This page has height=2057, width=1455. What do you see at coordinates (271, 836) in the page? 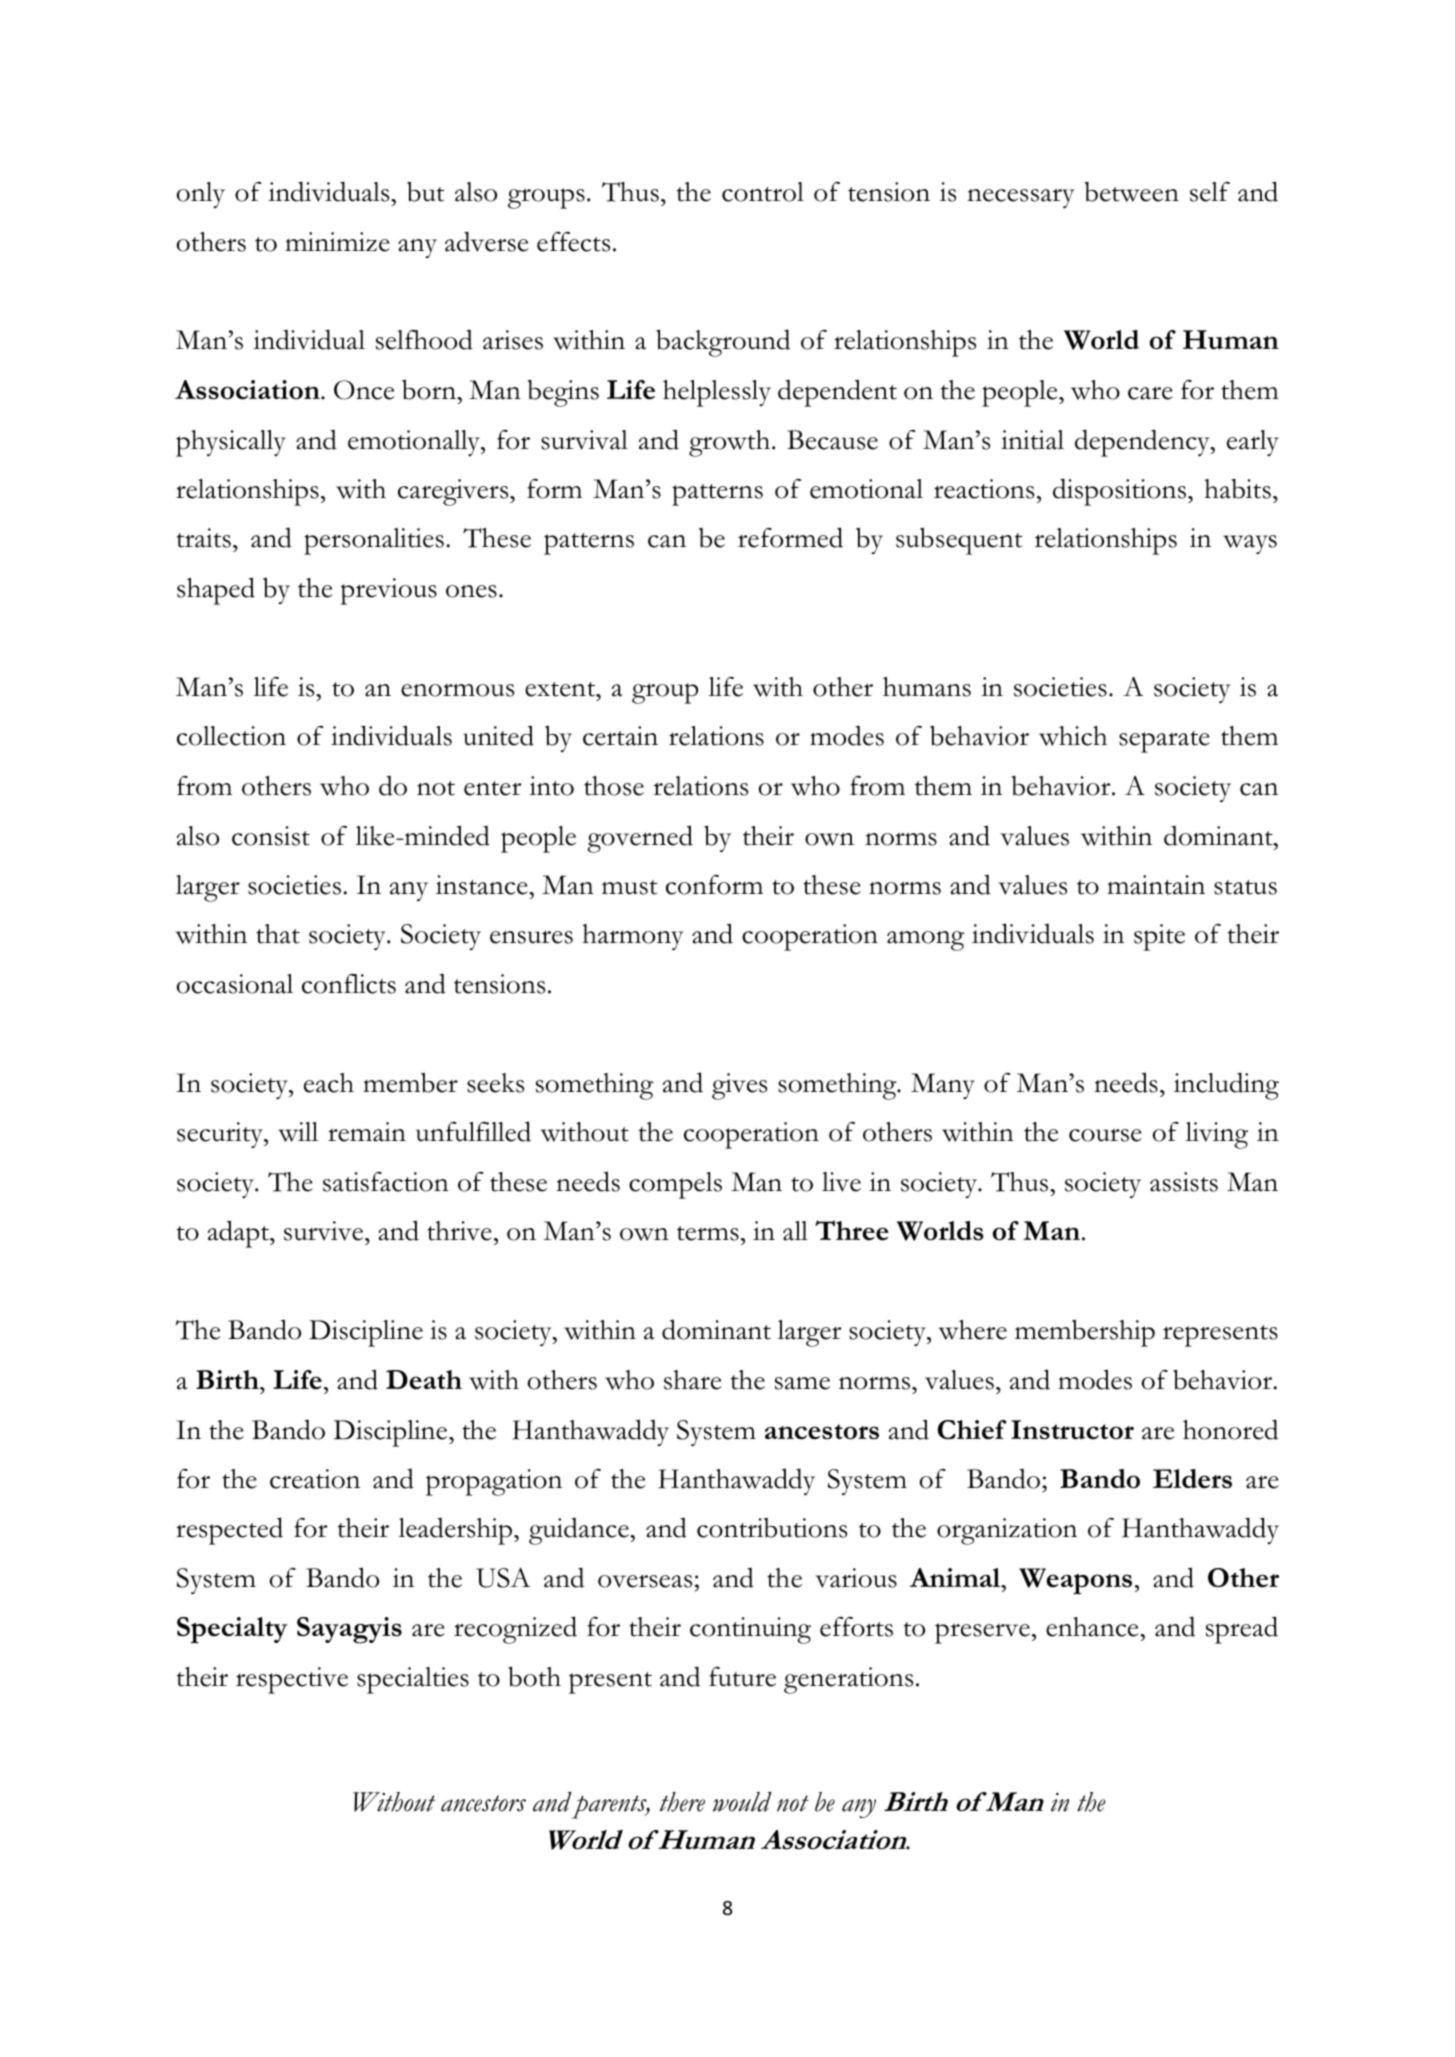
I see `consist` at bounding box center [271, 836].
